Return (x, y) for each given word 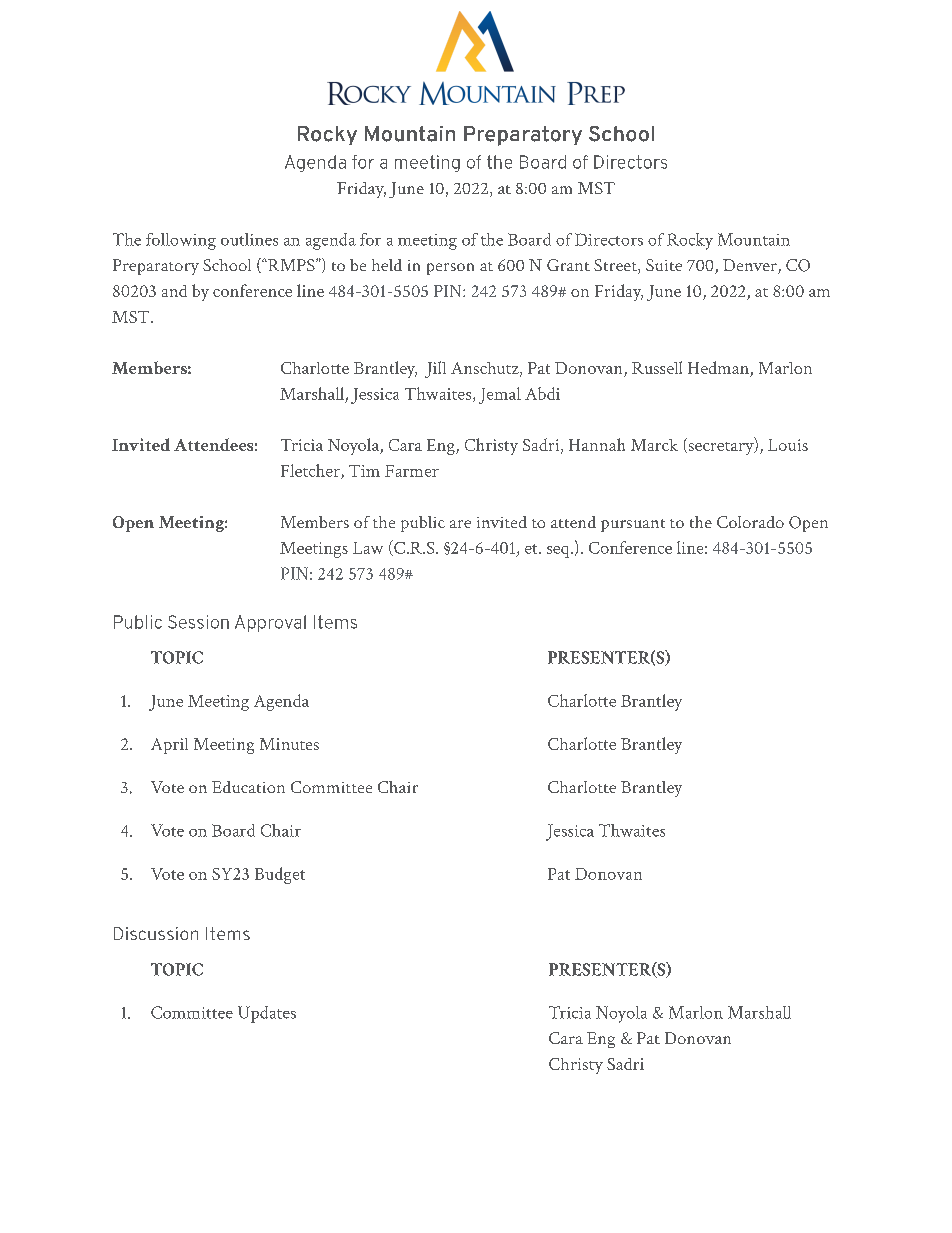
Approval (270, 623)
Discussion (156, 933)
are (460, 524)
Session (198, 622)
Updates (267, 1014)
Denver (751, 266)
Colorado (750, 522)
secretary (721, 447)
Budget (280, 875)
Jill (435, 369)
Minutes (289, 744)
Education (248, 787)
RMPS (291, 265)
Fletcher (311, 471)
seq (559, 552)
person (450, 269)
